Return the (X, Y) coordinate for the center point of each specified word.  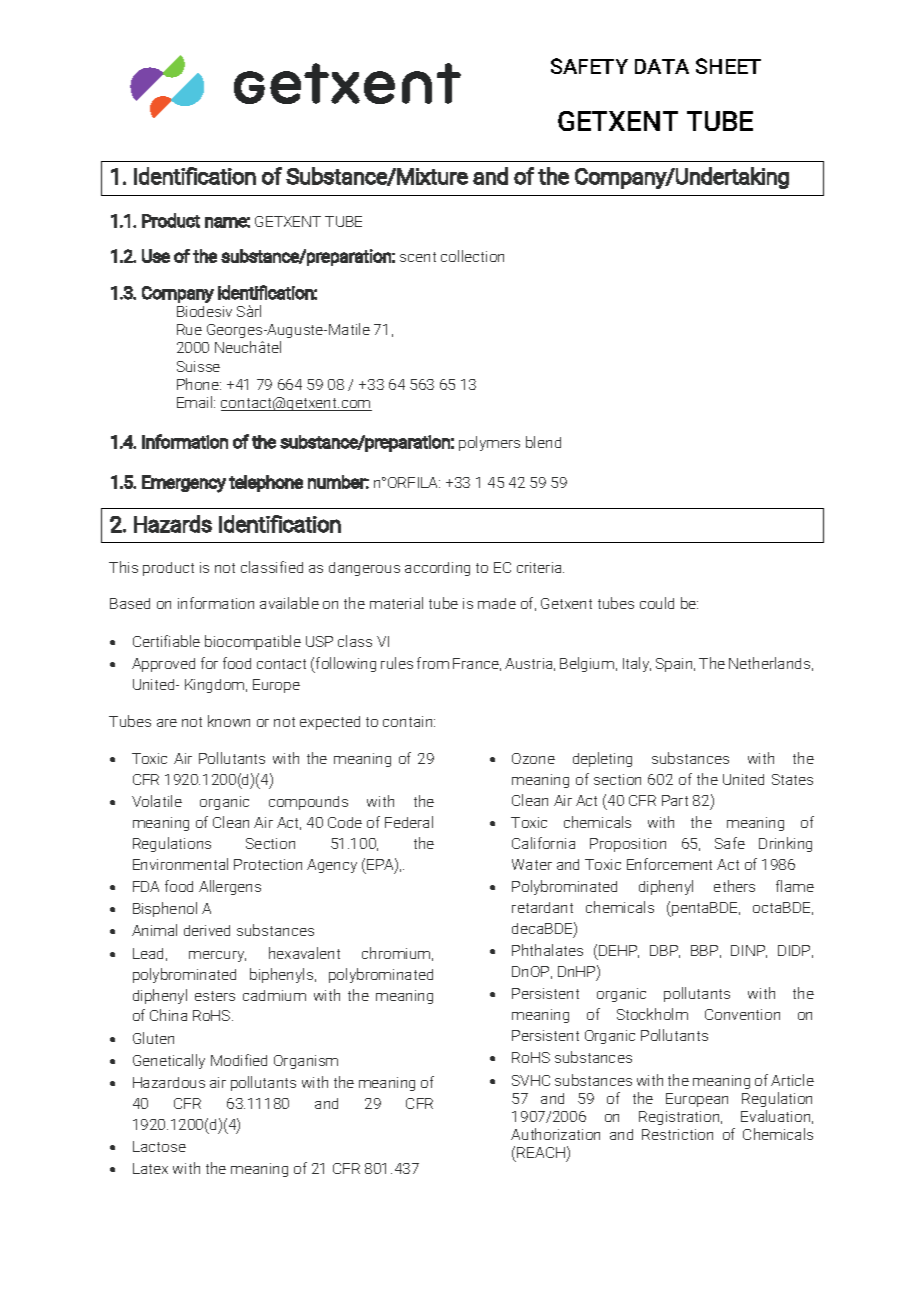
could (657, 603)
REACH (541, 1152)
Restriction (677, 1134)
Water (532, 864)
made (497, 603)
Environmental (180, 864)
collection (472, 256)
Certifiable (166, 641)
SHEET (728, 66)
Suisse (198, 366)
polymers (489, 443)
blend (543, 442)
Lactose (159, 1146)
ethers (734, 886)
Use (156, 256)
